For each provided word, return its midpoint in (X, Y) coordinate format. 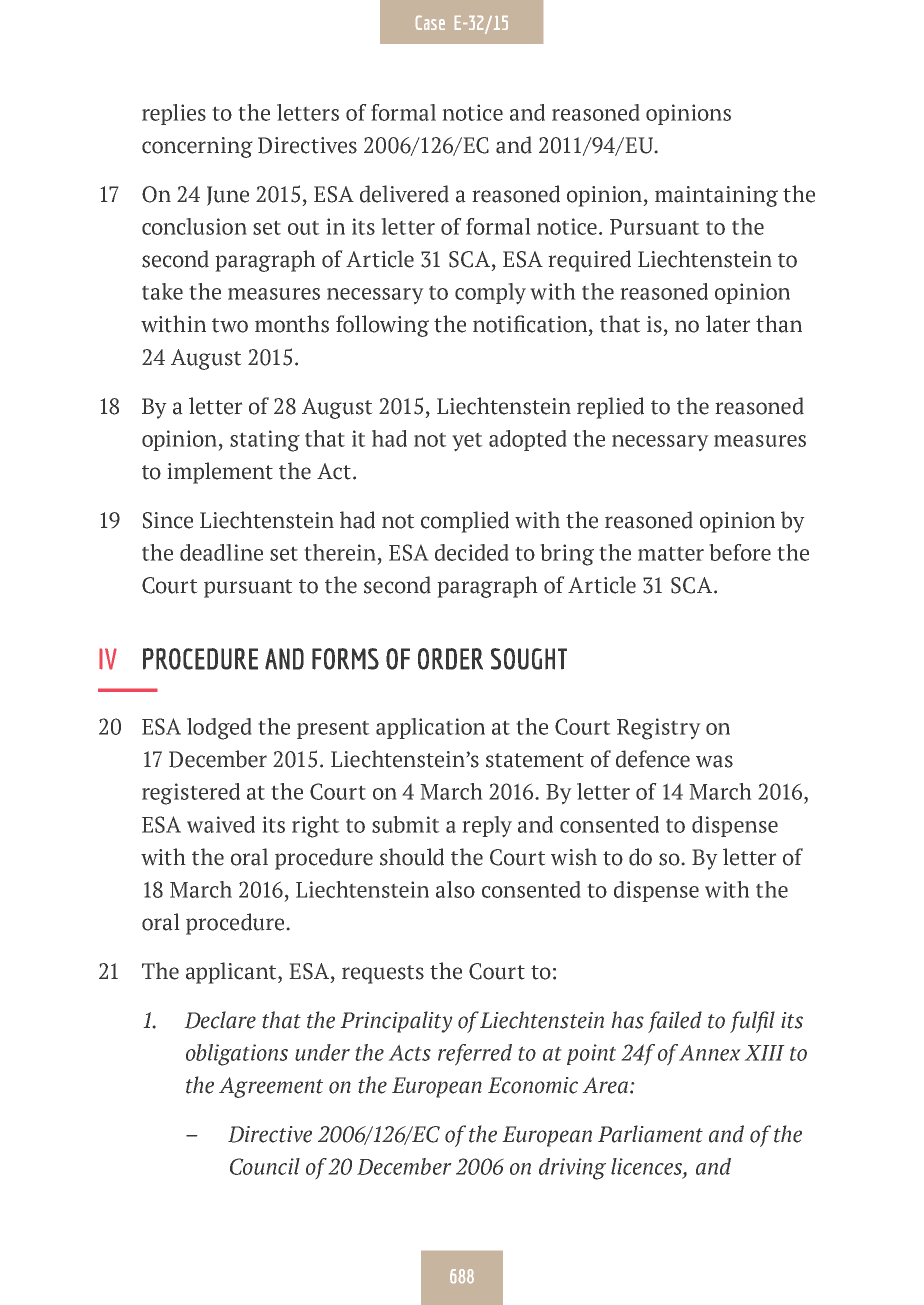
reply (487, 827)
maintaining (716, 196)
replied (610, 408)
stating (265, 441)
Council (265, 1166)
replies (174, 114)
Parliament (650, 1134)
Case (430, 23)
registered (191, 794)
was (714, 761)
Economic (533, 1085)
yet (467, 442)
